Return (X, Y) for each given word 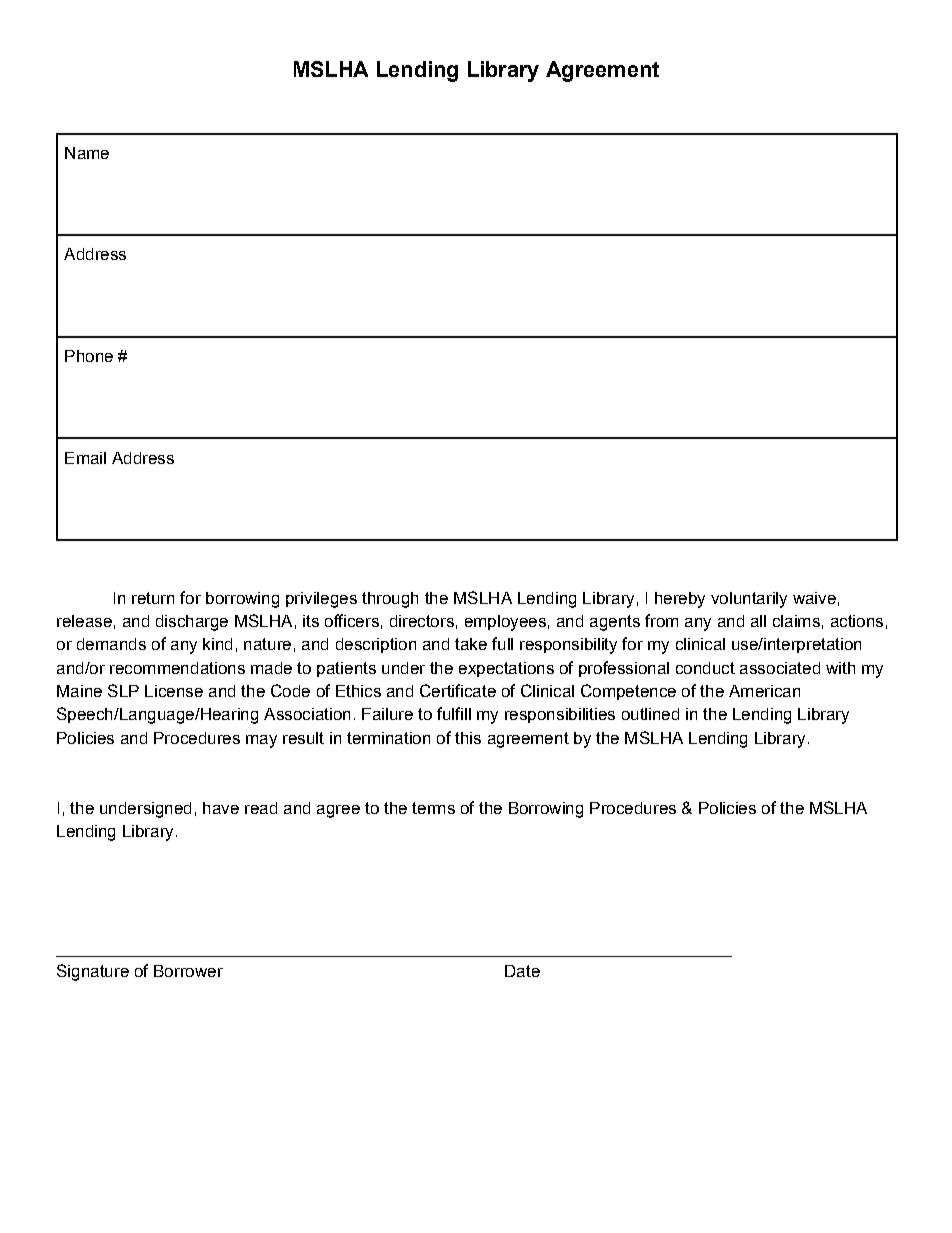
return (153, 598)
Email (85, 458)
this (468, 738)
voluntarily (749, 600)
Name (87, 153)
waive (814, 598)
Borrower (188, 971)
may (261, 741)
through (390, 600)
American (764, 691)
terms (433, 808)
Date (522, 971)
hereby (680, 600)
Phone (89, 356)
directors (422, 621)
